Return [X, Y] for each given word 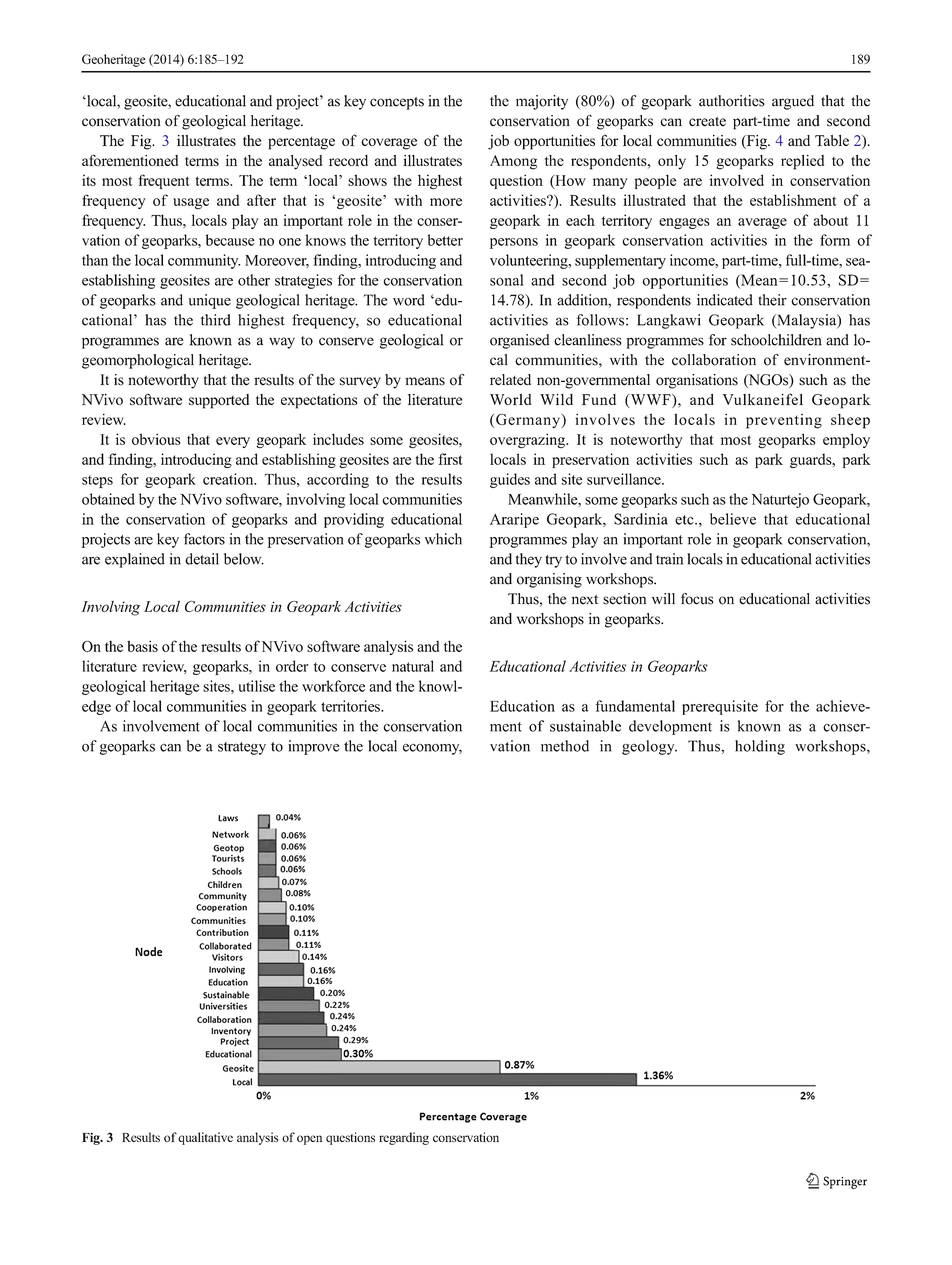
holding [760, 747]
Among [513, 162]
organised [520, 341]
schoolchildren [776, 340]
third [216, 320]
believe [733, 519]
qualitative [205, 1138]
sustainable [585, 726]
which [443, 539]
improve [313, 747]
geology [649, 747]
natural [413, 666]
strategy [242, 748]
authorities [732, 101]
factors [204, 539]
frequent [164, 181]
